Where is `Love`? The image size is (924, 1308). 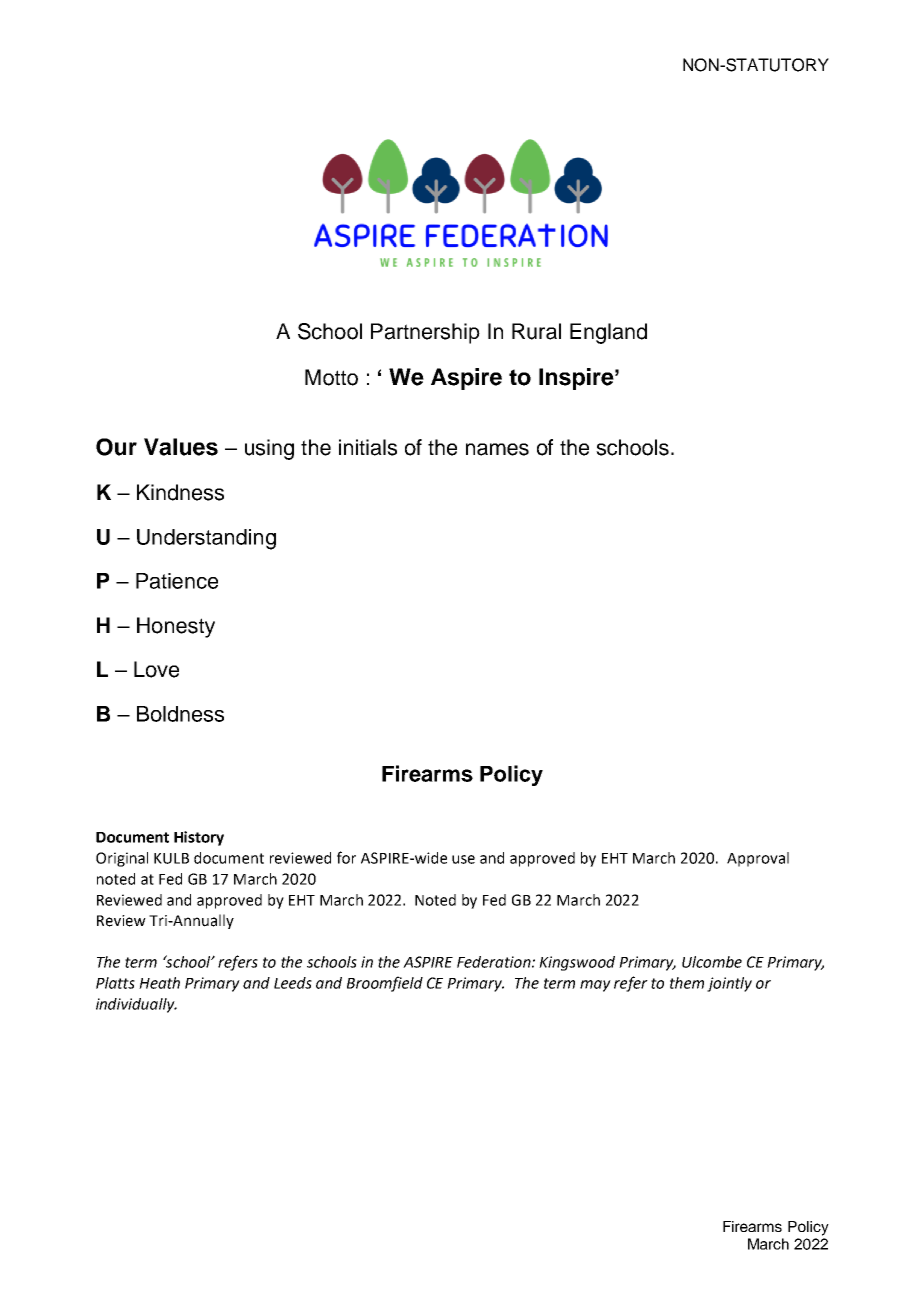 Love is located at coordinates (156, 669).
